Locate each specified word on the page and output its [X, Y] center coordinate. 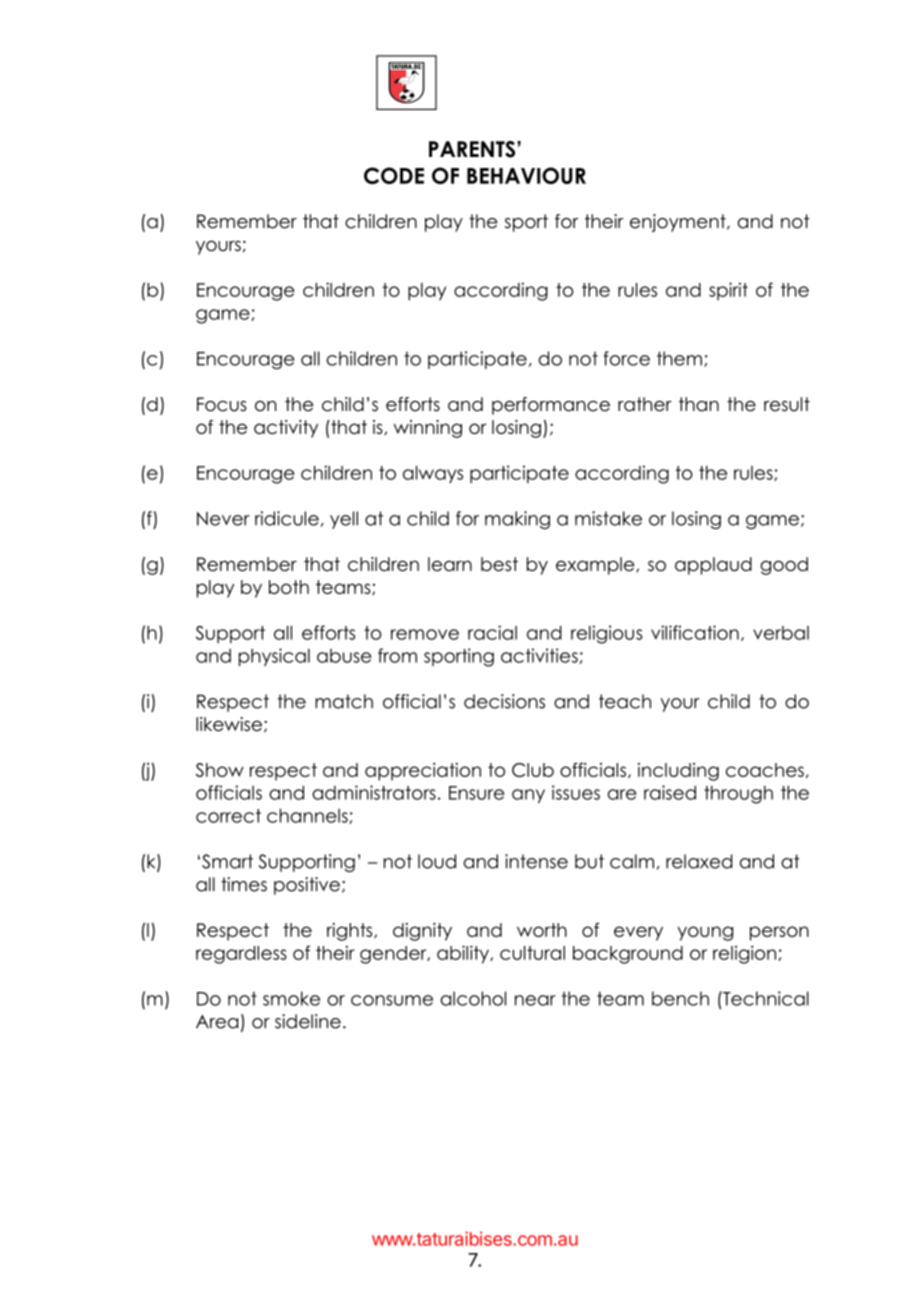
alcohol [473, 998]
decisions [504, 701]
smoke [291, 998]
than [699, 404]
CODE [394, 175]
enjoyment [679, 223]
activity [286, 429]
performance [551, 406]
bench [680, 998]
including [678, 772]
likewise [229, 724]
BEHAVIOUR [526, 175]
